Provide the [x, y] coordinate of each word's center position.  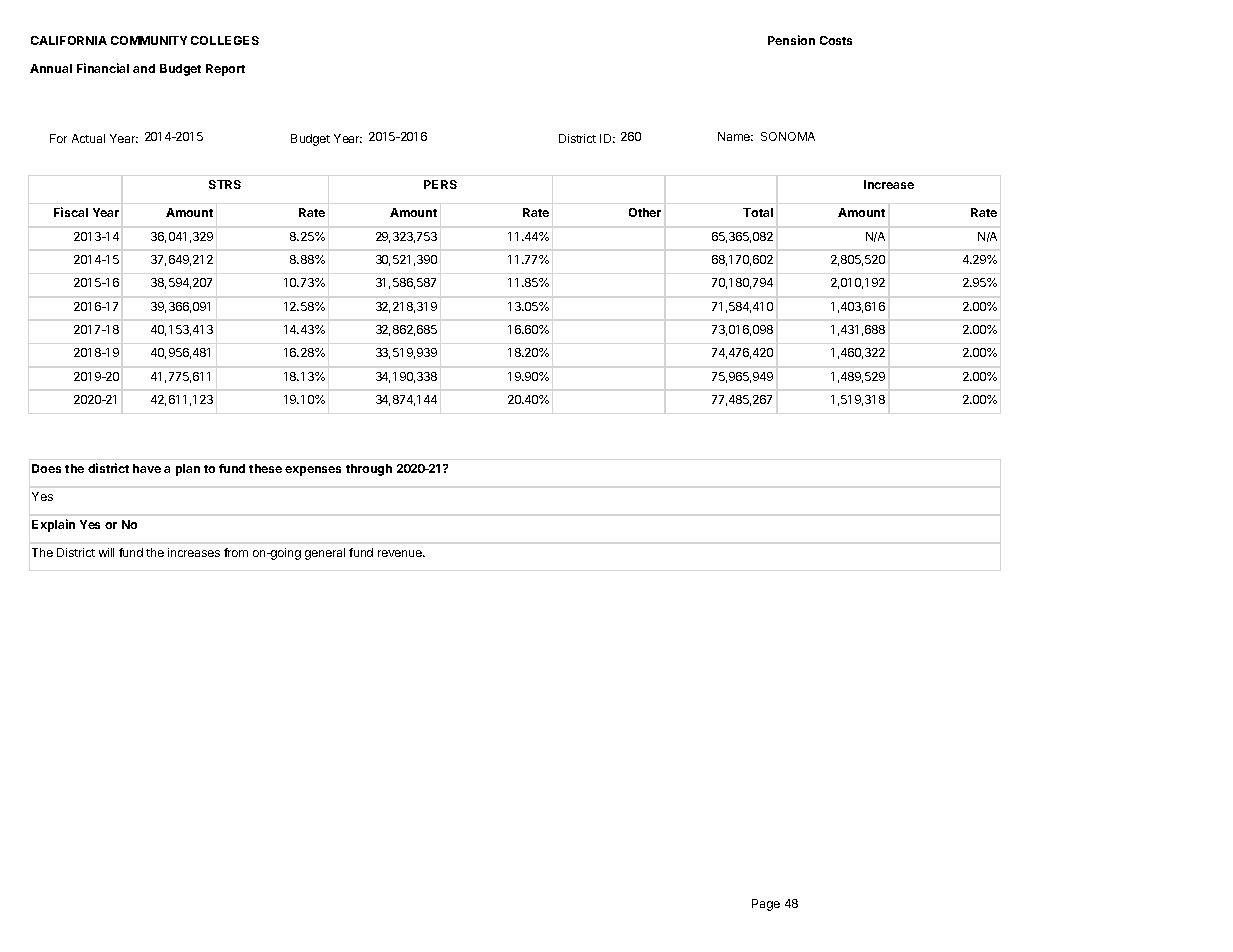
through [369, 470]
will [106, 552]
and [144, 68]
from [236, 552]
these [265, 468]
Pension [791, 40]
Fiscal [71, 212]
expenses [313, 471]
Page [766, 905]
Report [225, 70]
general [325, 554]
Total [758, 212]
